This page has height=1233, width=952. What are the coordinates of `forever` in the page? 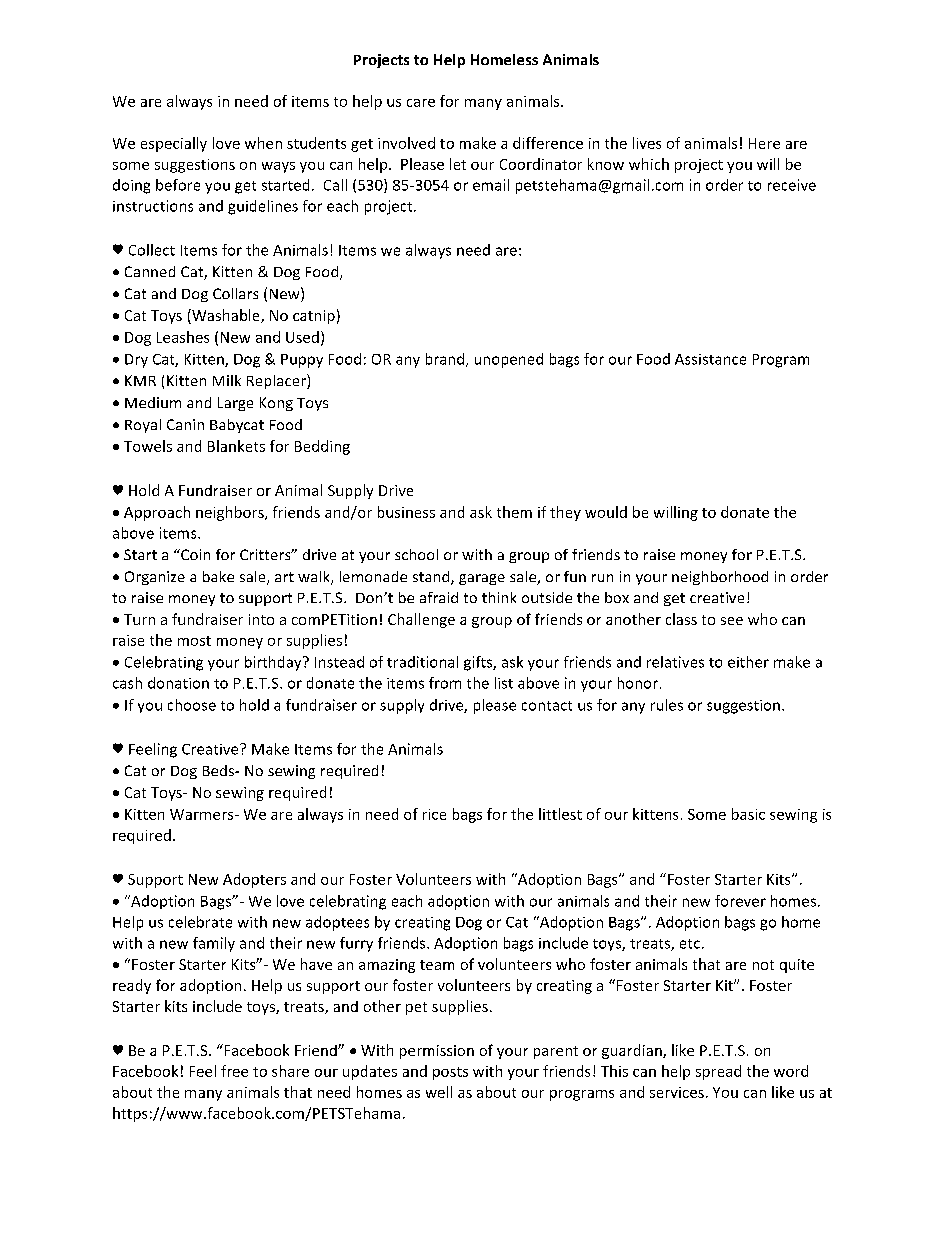 It's located at (740, 901).
